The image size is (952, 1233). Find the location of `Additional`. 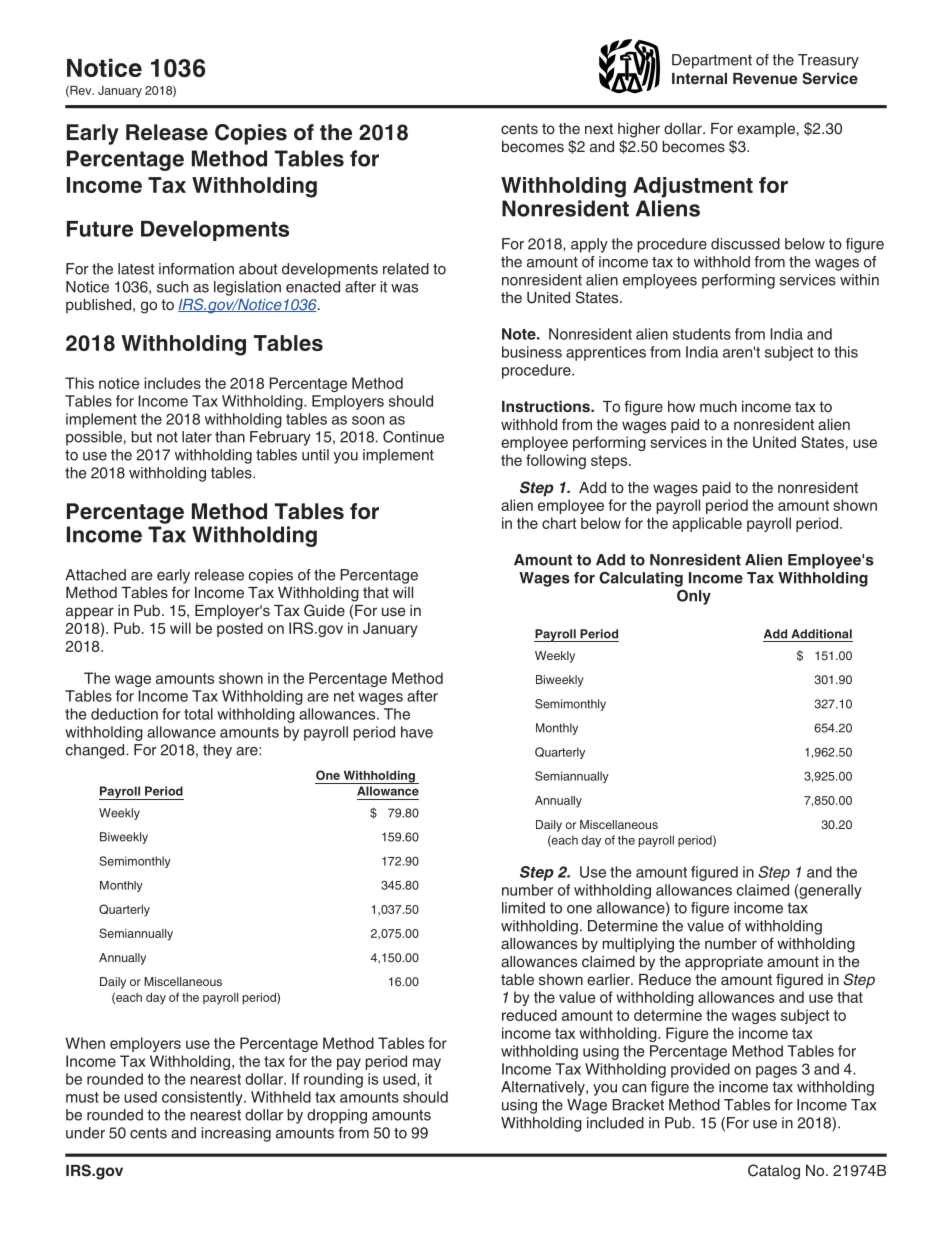

Additional is located at coordinates (821, 634).
